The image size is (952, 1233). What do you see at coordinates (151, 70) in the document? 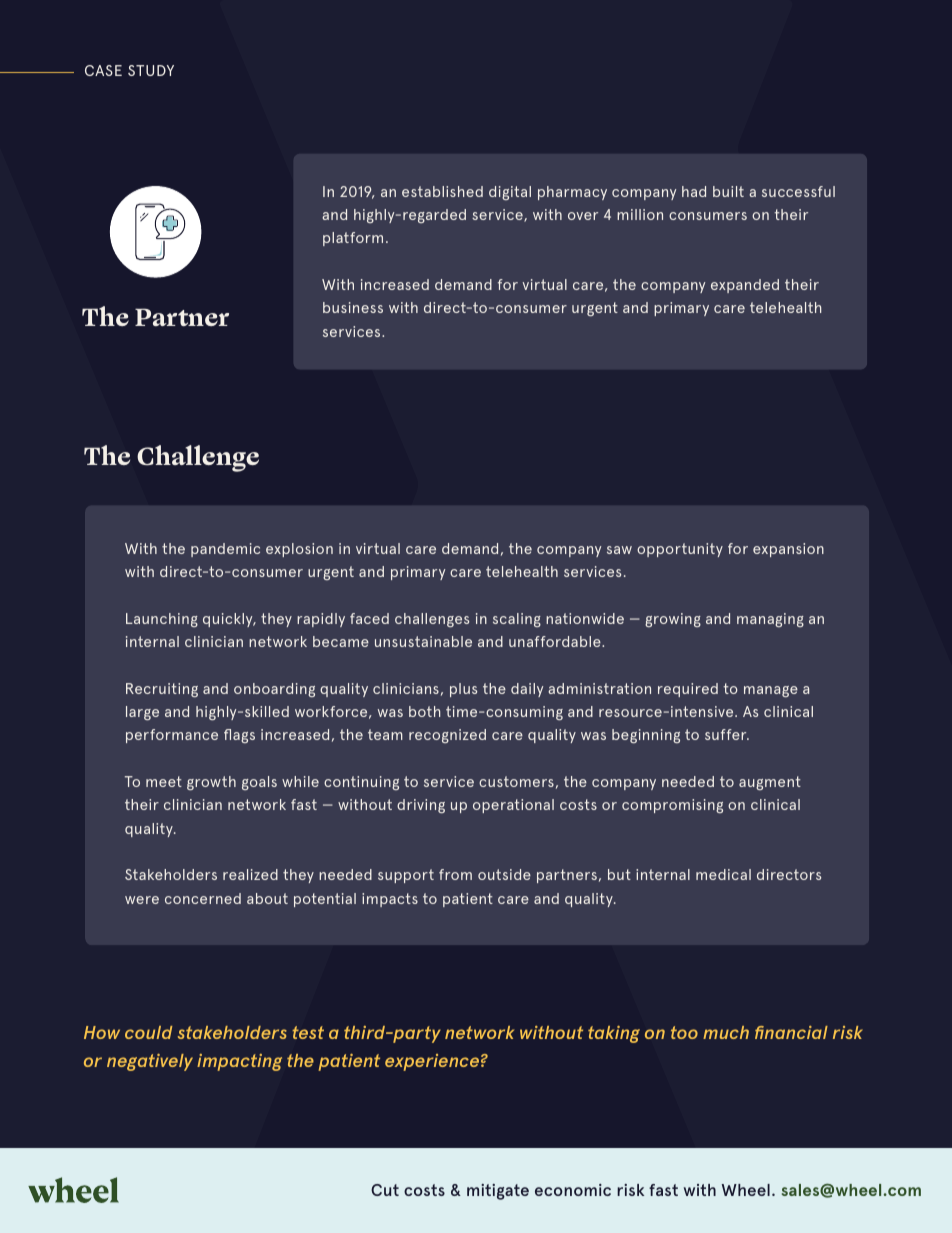
I see `STUDY` at bounding box center [151, 70].
